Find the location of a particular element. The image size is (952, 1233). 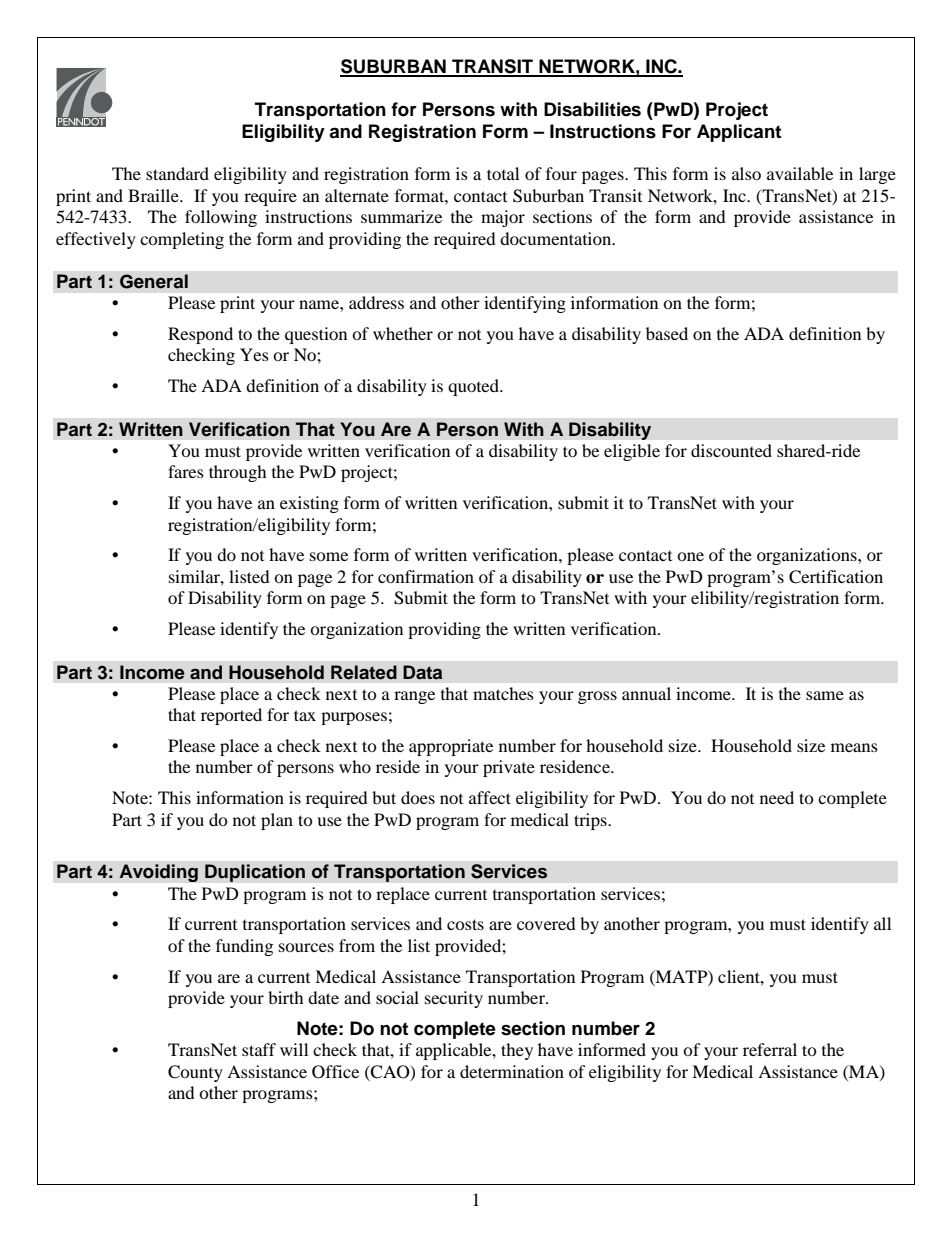

some is located at coordinates (329, 556).
